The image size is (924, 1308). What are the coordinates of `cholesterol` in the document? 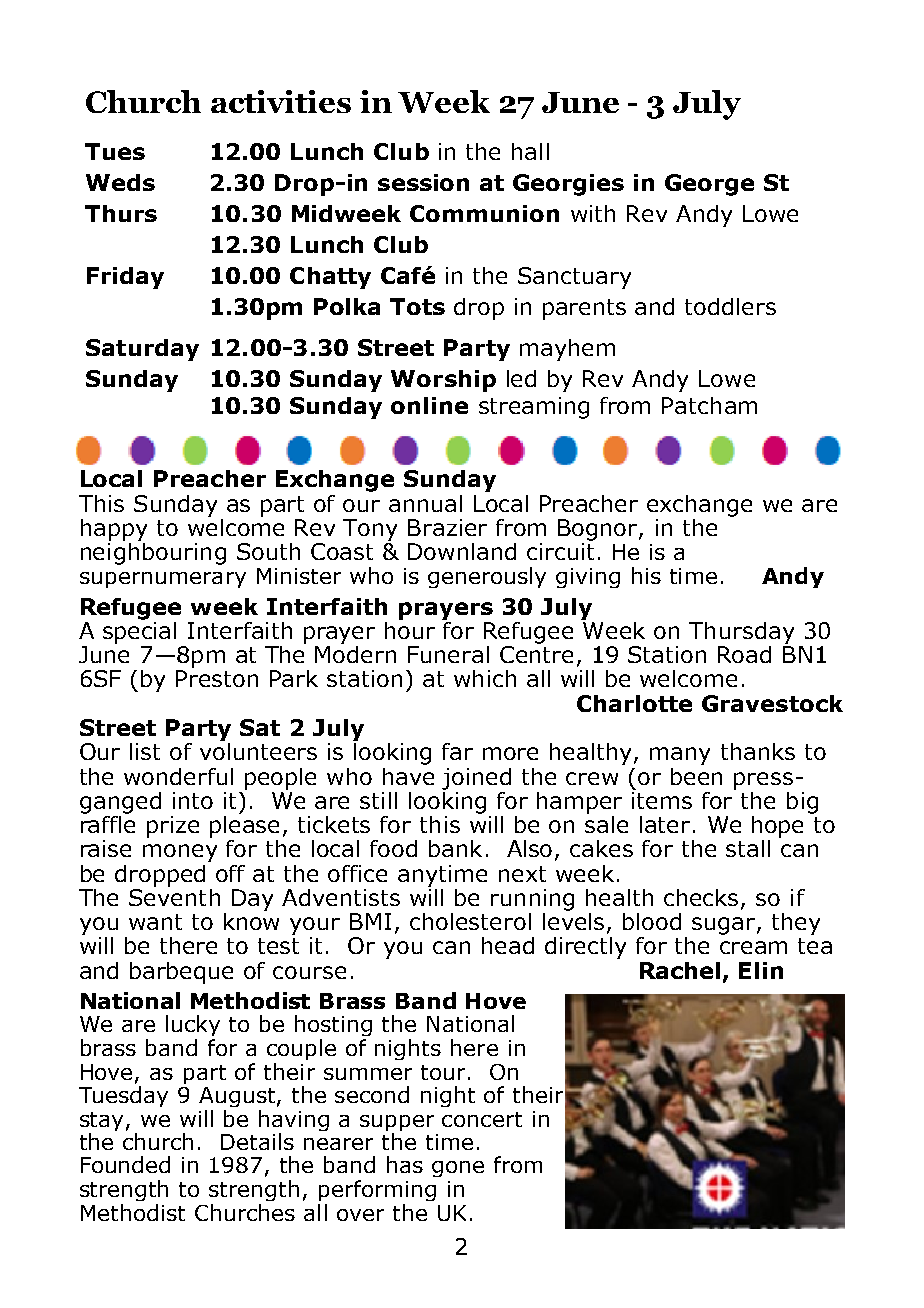 It's located at (470, 921).
